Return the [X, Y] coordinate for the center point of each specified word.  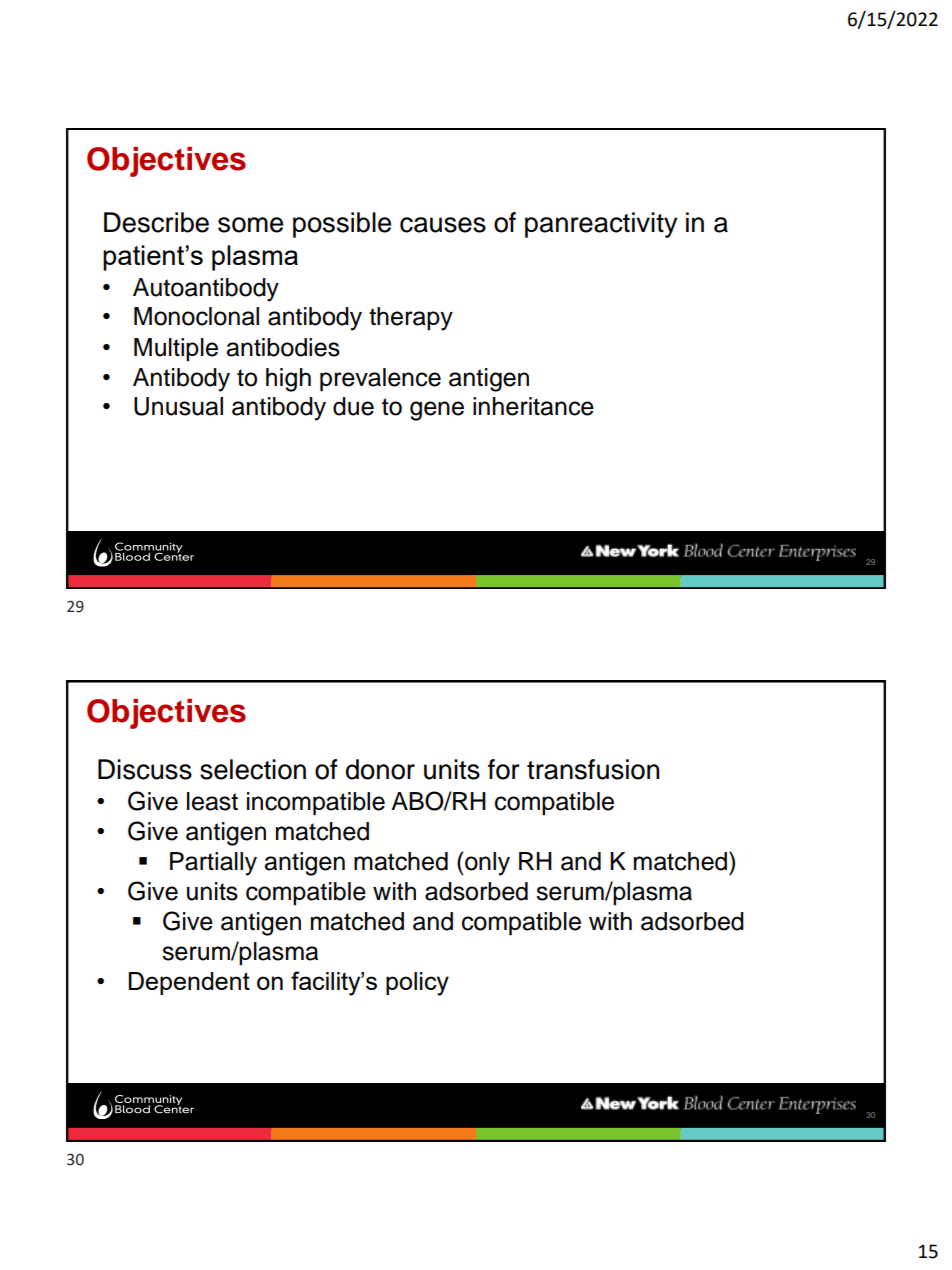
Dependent [189, 983]
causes [443, 225]
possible [342, 225]
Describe [156, 222]
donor [380, 769]
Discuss [145, 769]
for [504, 769]
